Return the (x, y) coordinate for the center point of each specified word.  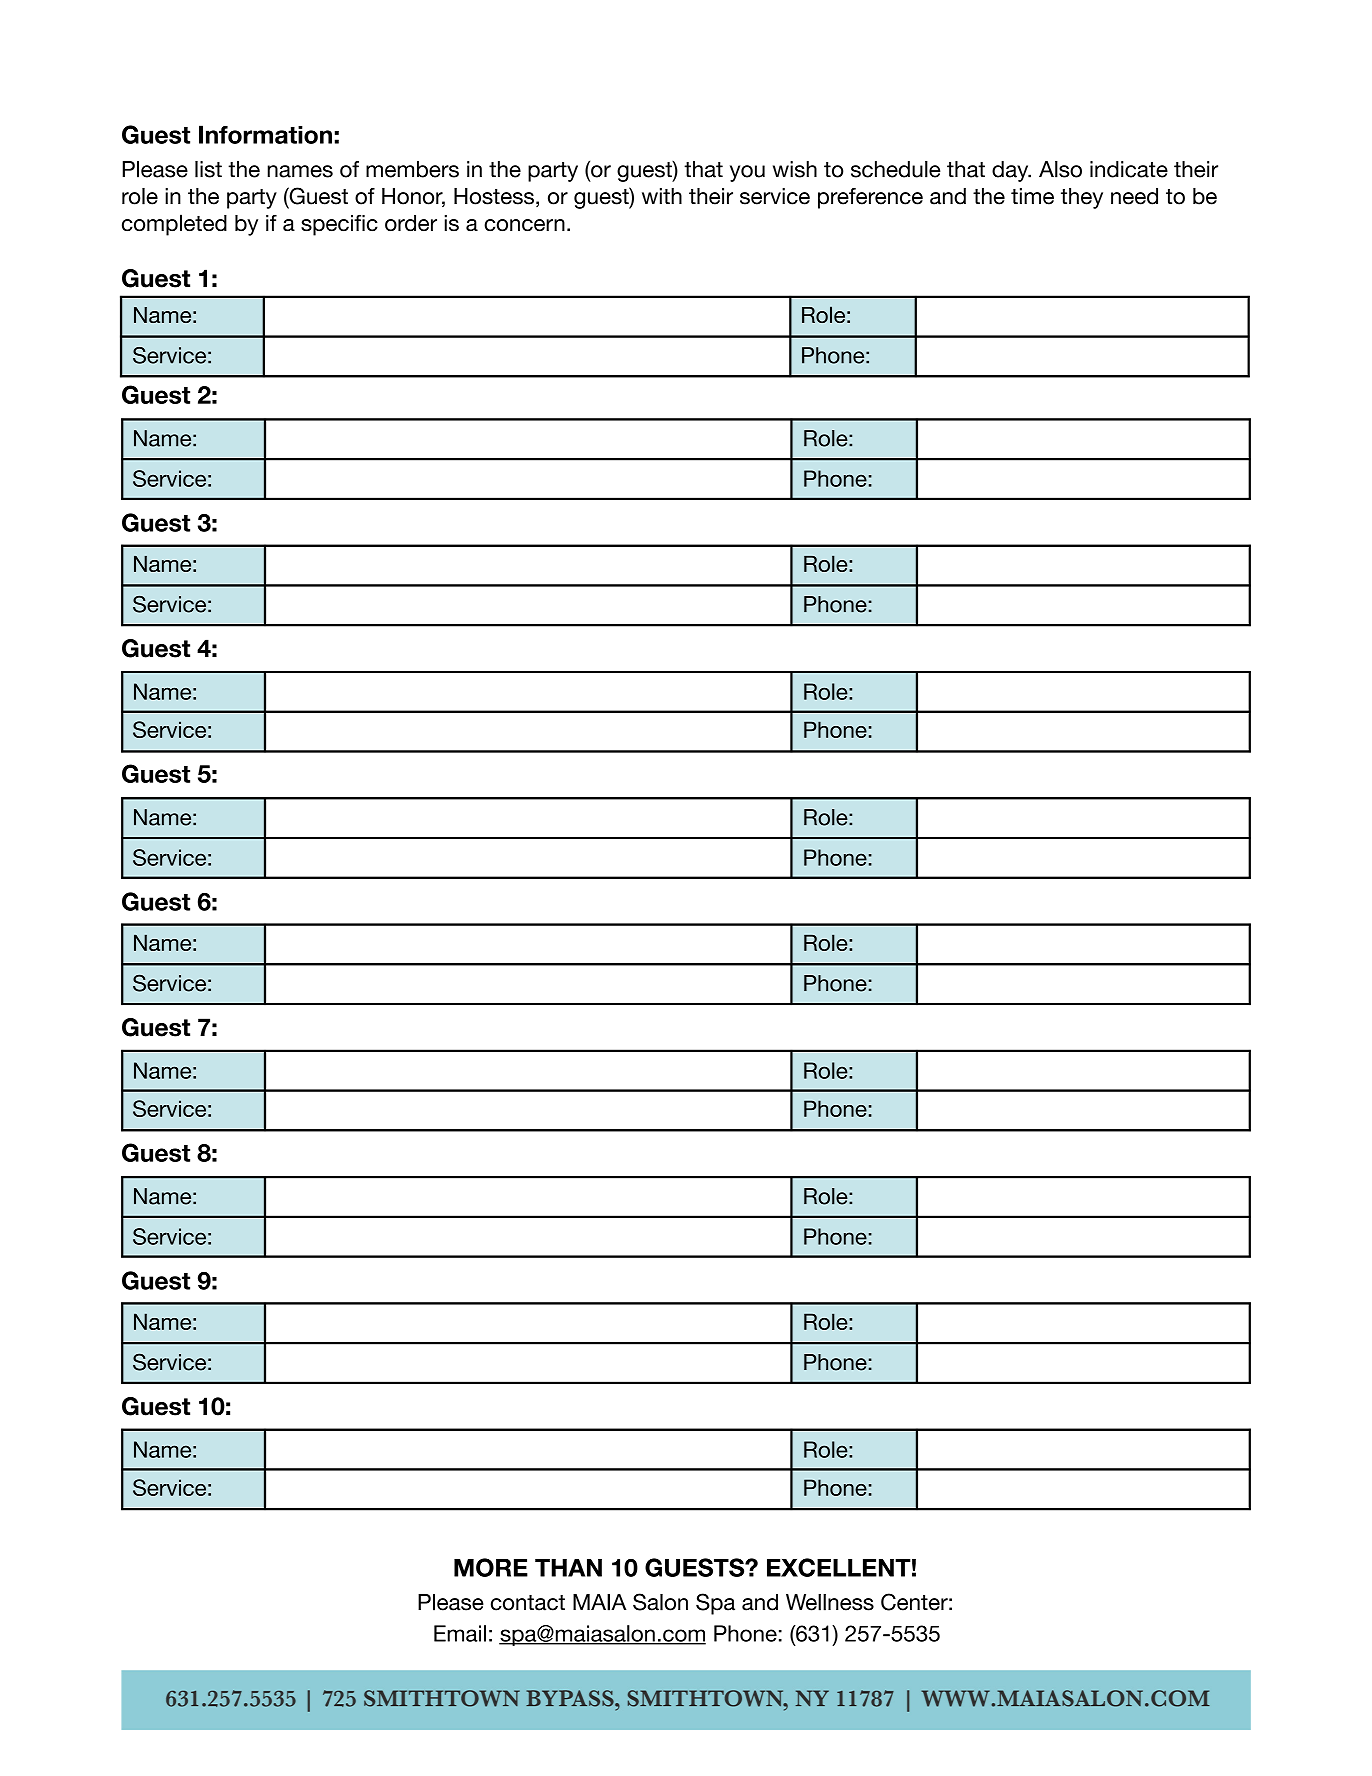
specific (339, 225)
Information (265, 134)
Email (460, 1633)
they (1082, 198)
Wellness (830, 1602)
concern (524, 225)
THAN (568, 1568)
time (1032, 196)
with (662, 196)
